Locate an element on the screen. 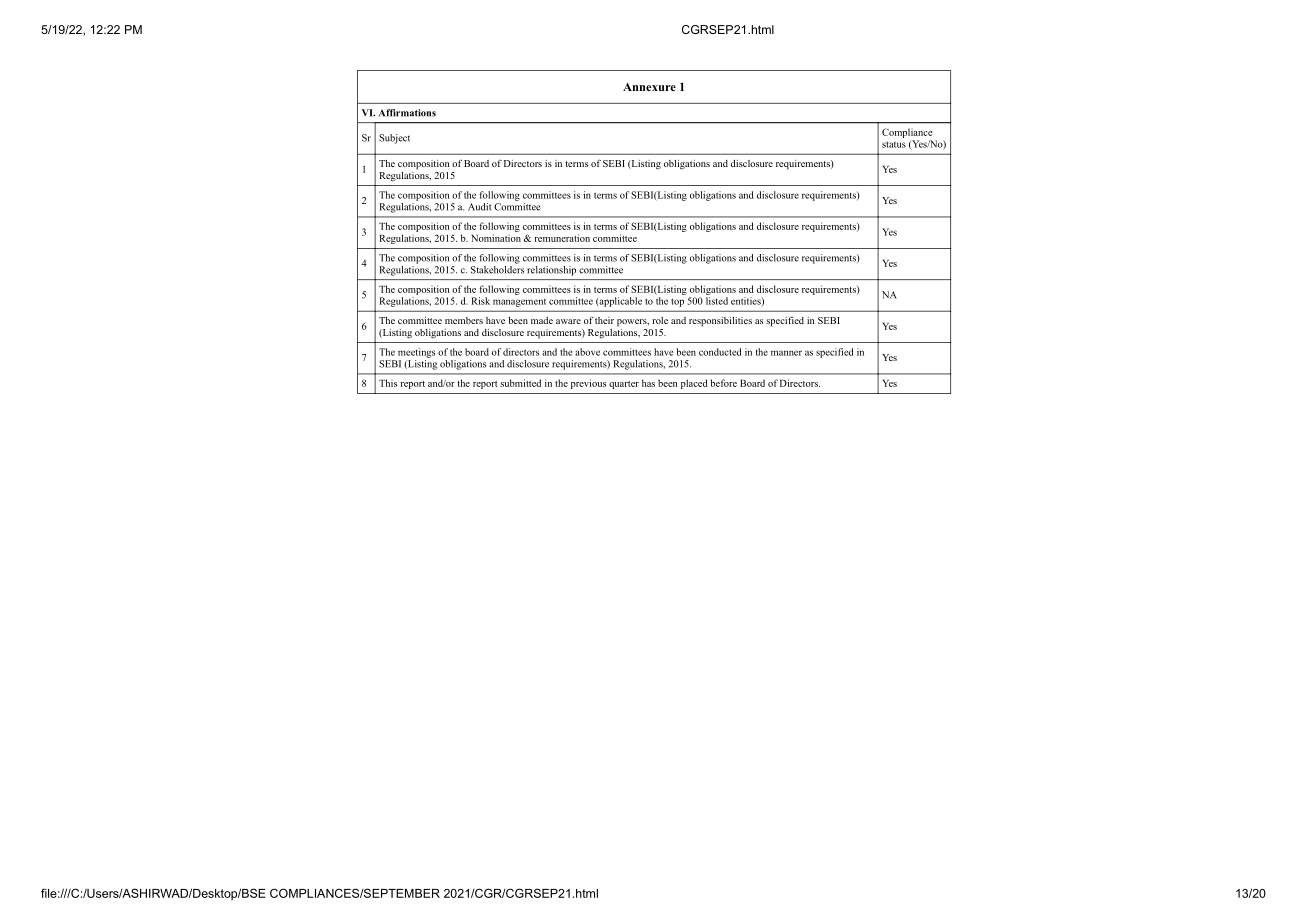 The width and height of the screenshot is (1307, 924). Subject is located at coordinates (394, 139).
